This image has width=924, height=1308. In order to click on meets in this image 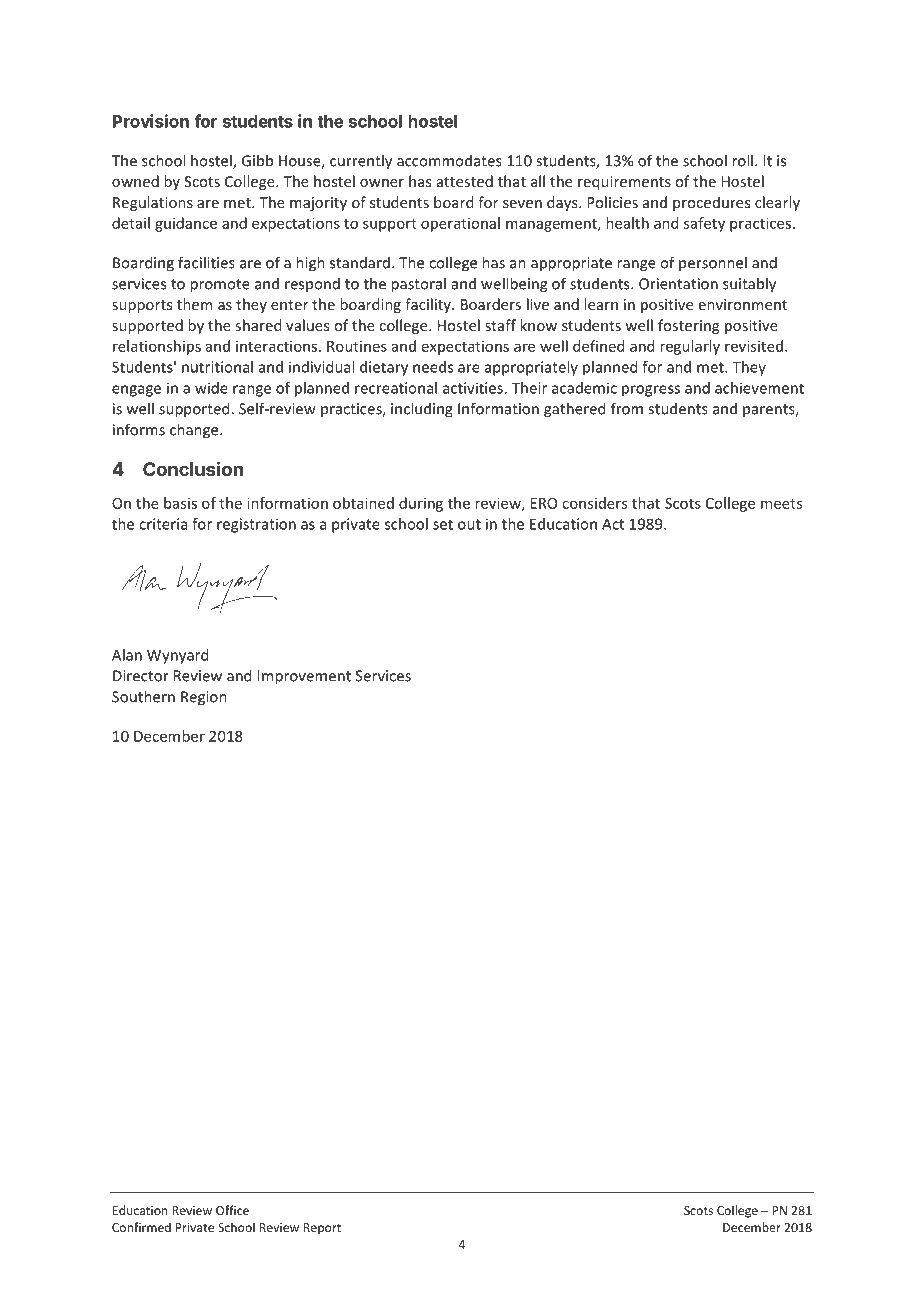, I will do `click(781, 504)`.
